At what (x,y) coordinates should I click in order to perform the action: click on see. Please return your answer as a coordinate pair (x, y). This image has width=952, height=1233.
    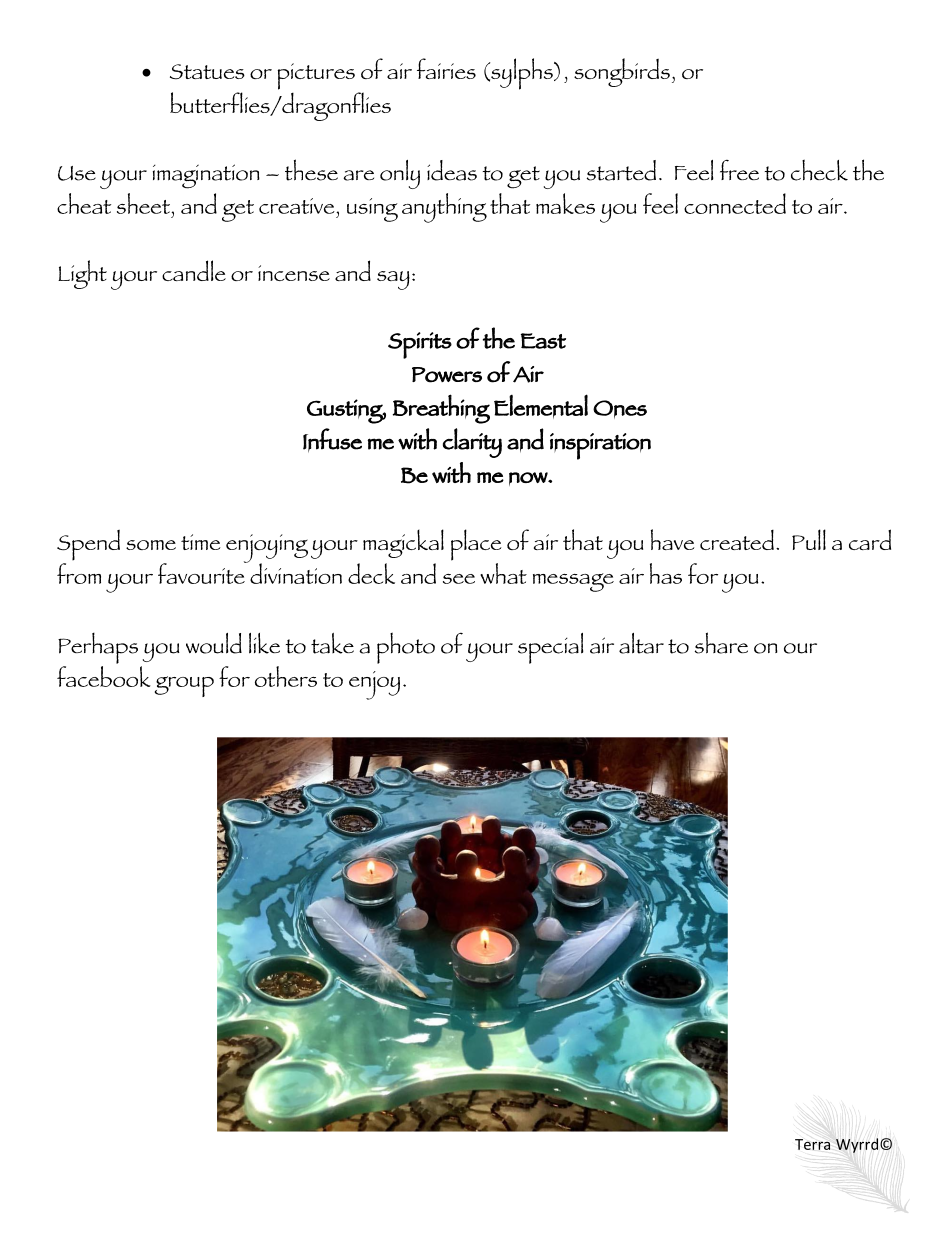
    Looking at the image, I should click on (459, 579).
